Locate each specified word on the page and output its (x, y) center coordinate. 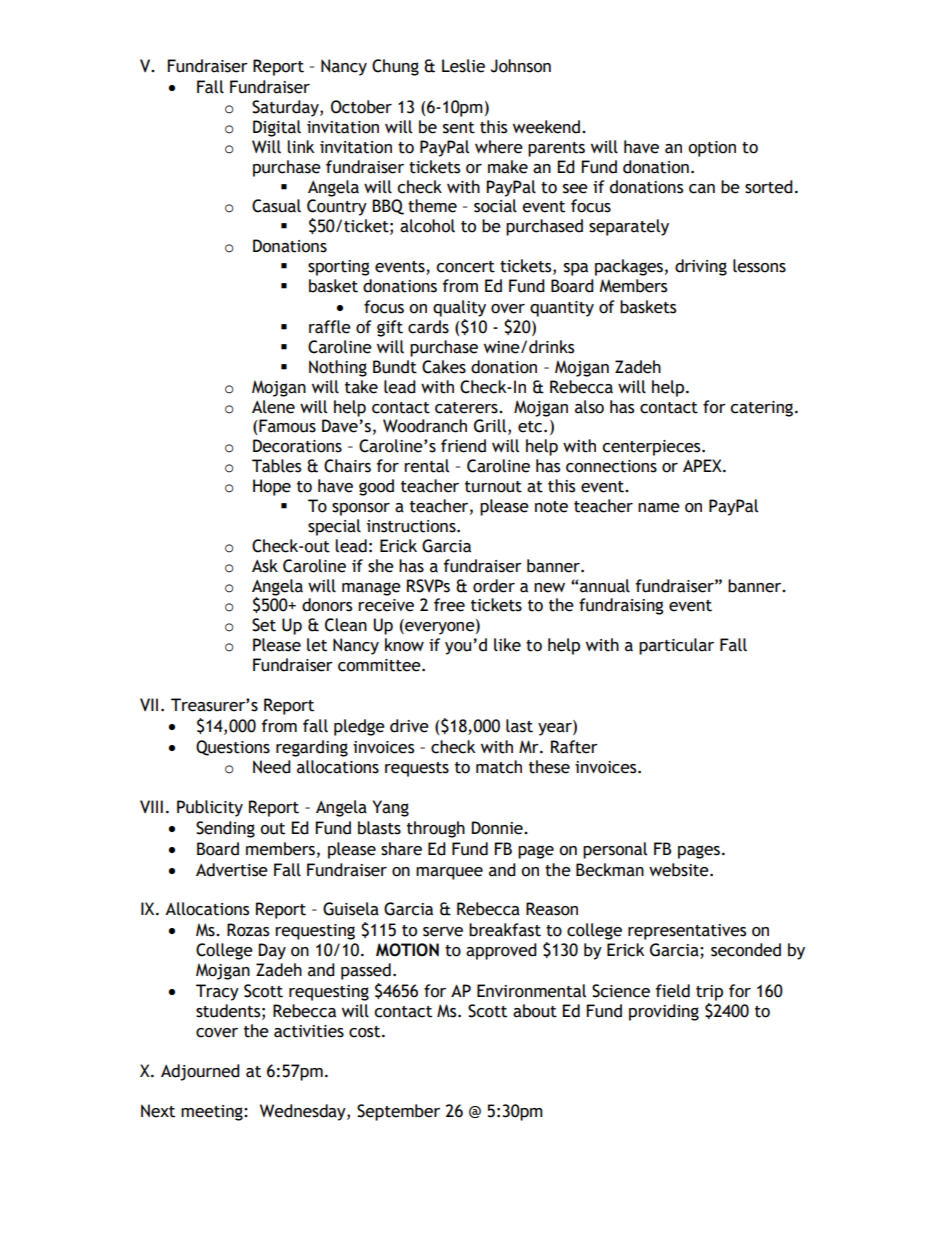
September (398, 1112)
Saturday (286, 108)
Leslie (463, 66)
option (712, 149)
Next (158, 1111)
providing (664, 1012)
